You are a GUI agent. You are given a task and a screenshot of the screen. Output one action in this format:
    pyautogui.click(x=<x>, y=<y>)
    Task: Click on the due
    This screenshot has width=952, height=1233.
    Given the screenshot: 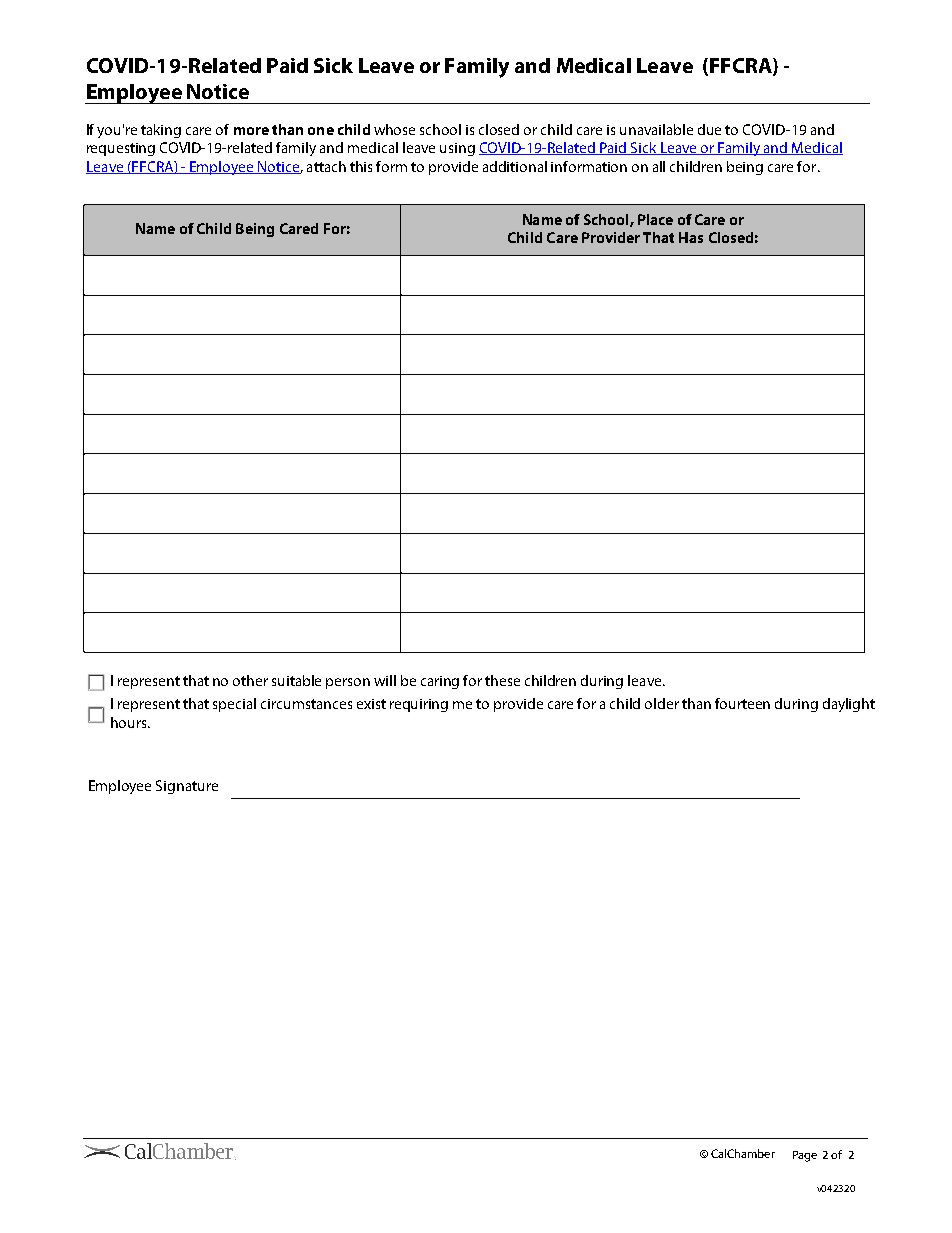 What is the action you would take?
    pyautogui.click(x=709, y=129)
